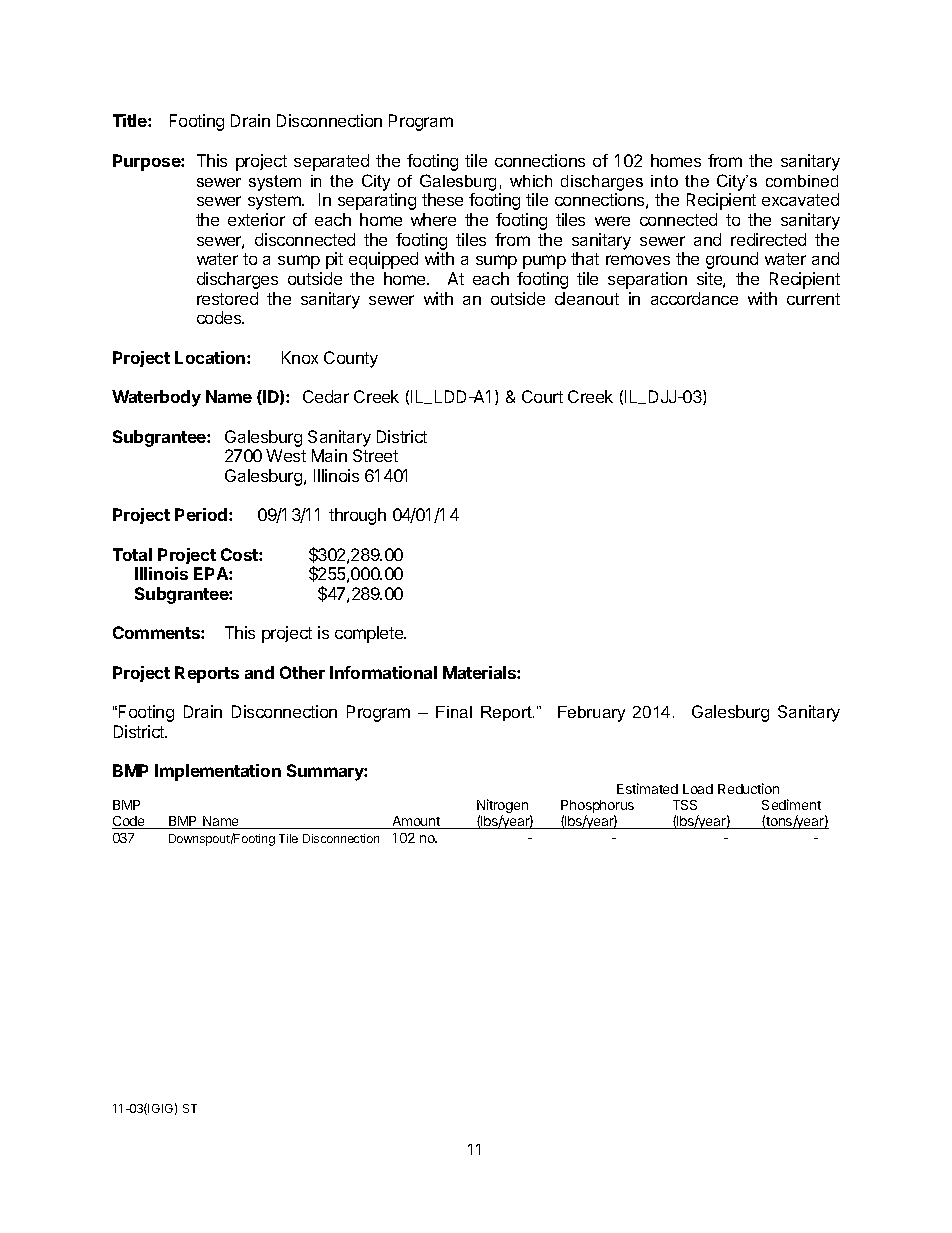 The height and width of the screenshot is (1233, 952). I want to click on complete, so click(370, 634).
